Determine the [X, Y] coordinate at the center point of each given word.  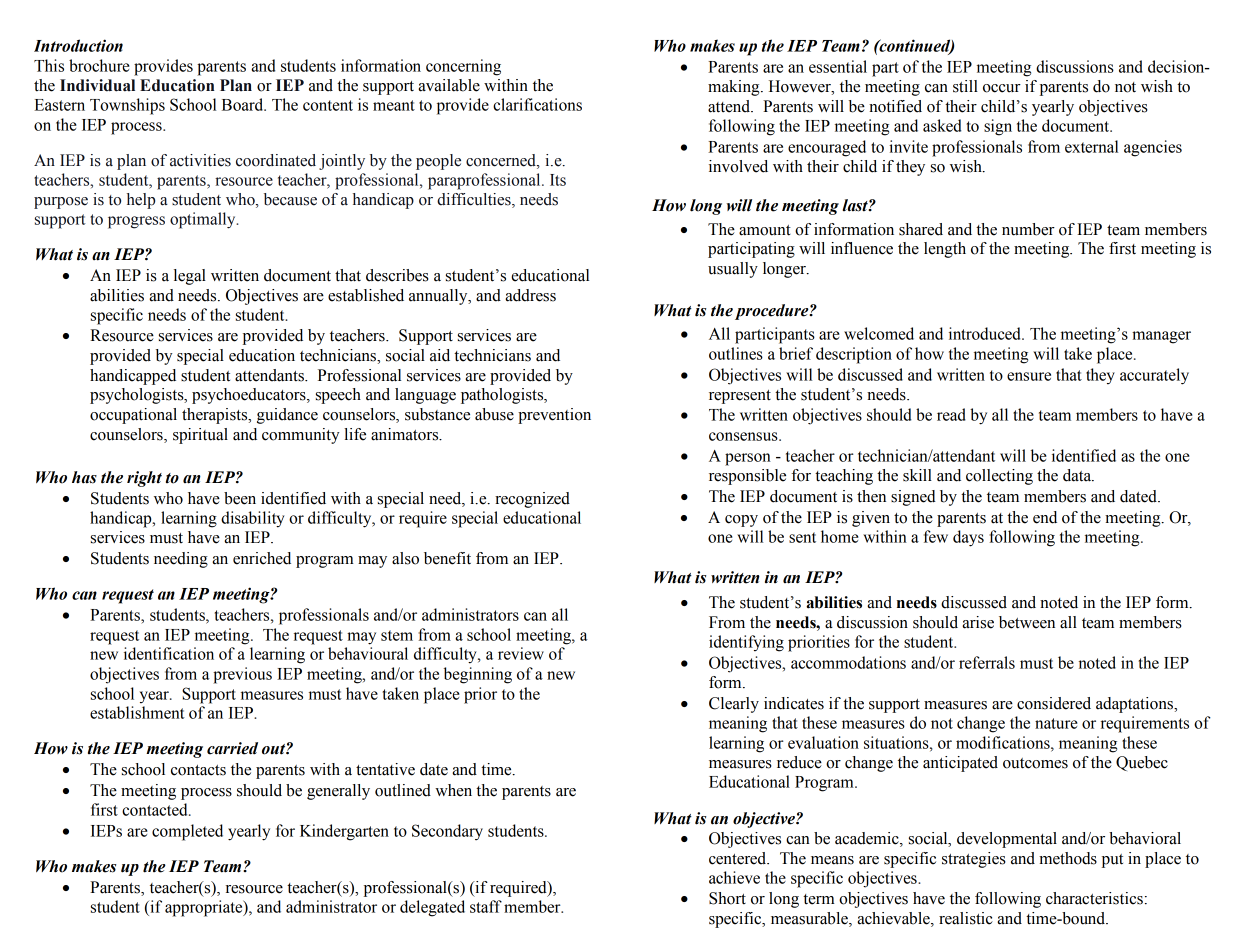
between [1027, 622]
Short [727, 898]
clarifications [537, 104]
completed [187, 832]
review [521, 653]
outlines [736, 353]
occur [1002, 88]
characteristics [1094, 898]
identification [169, 653]
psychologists [138, 396]
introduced [986, 333]
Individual [97, 85]
